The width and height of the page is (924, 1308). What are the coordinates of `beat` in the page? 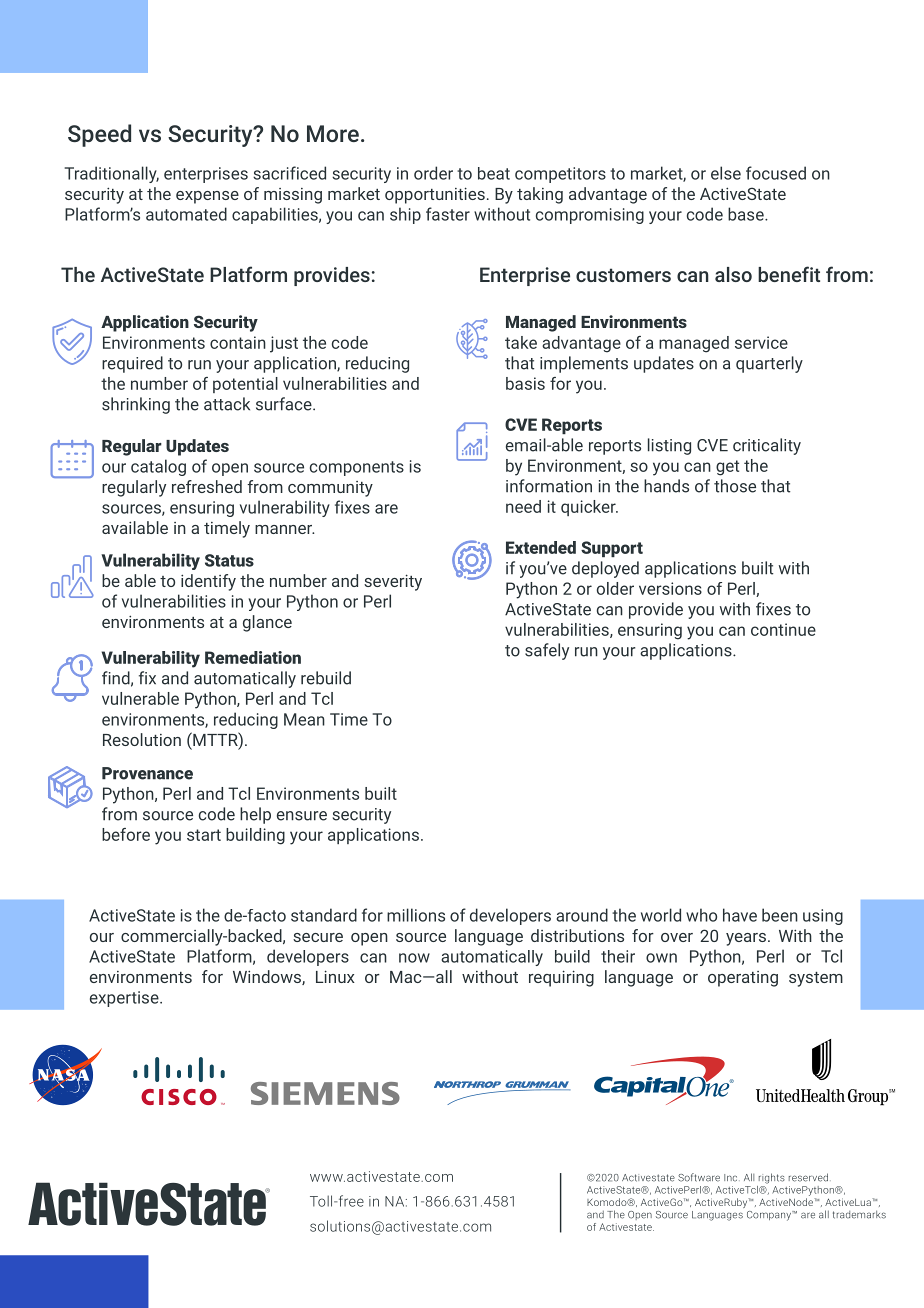 It's located at (494, 173).
